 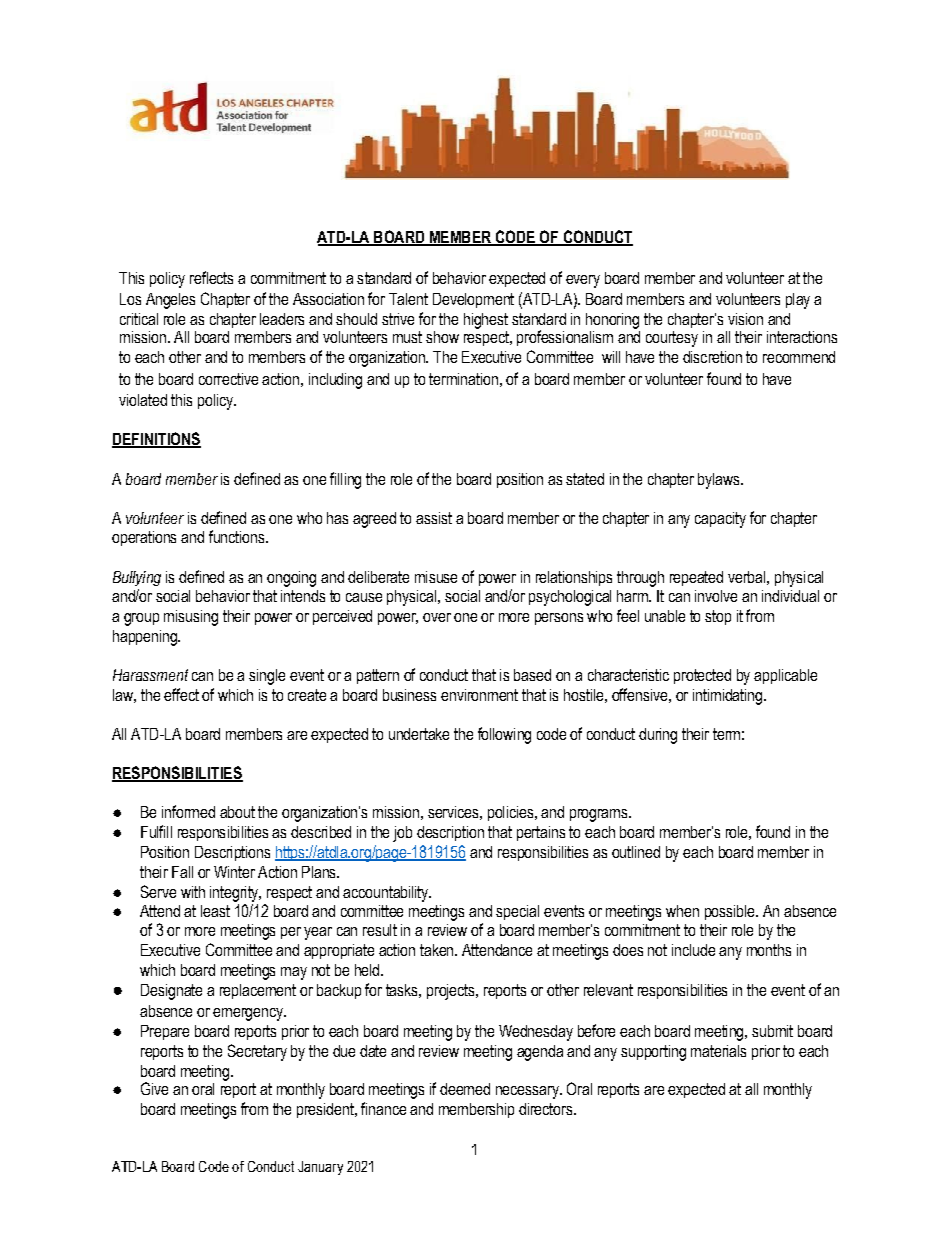 What do you see at coordinates (154, 1088) in the screenshot?
I see `Give` at bounding box center [154, 1088].
